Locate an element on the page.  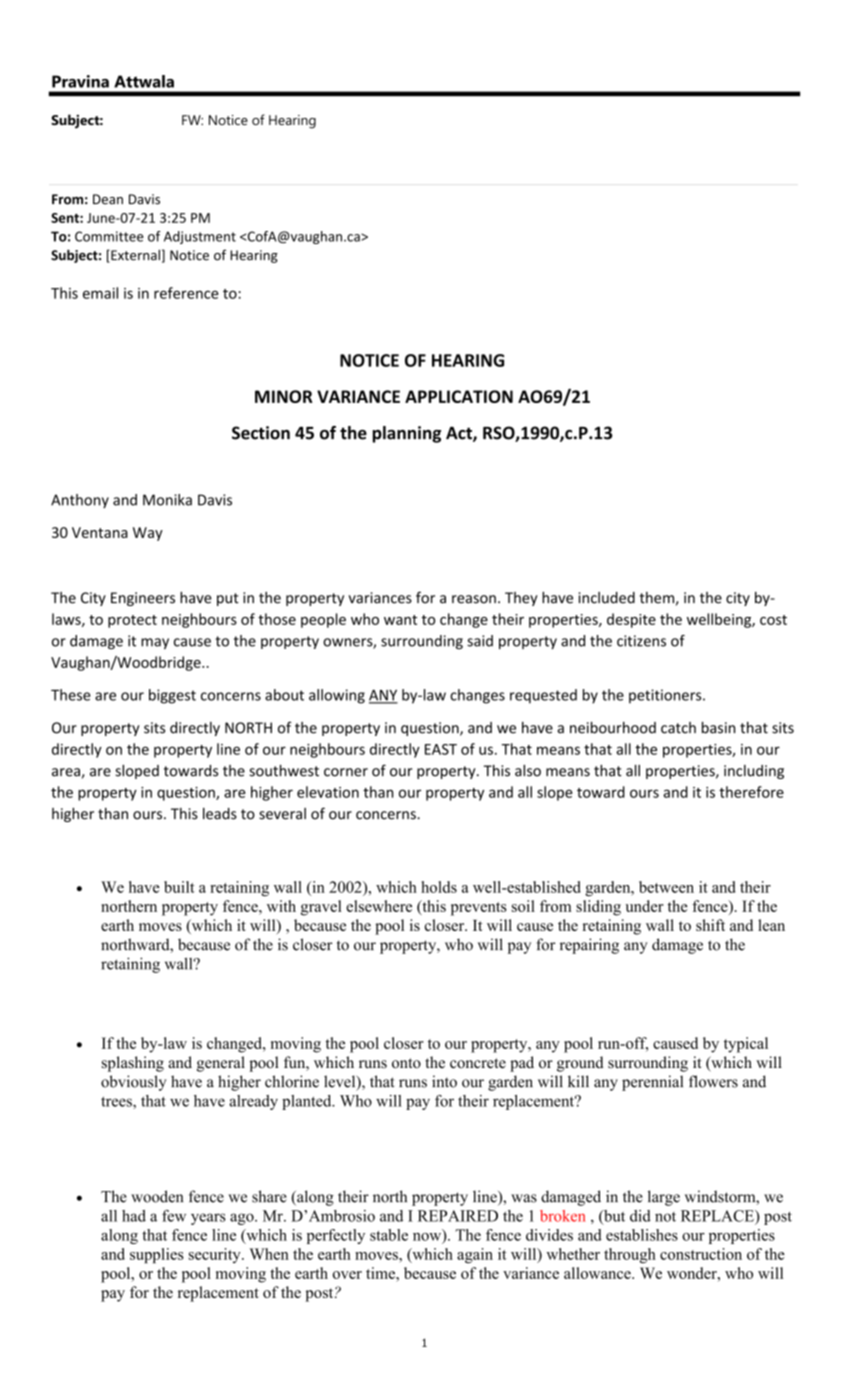
reason is located at coordinates (474, 599).
